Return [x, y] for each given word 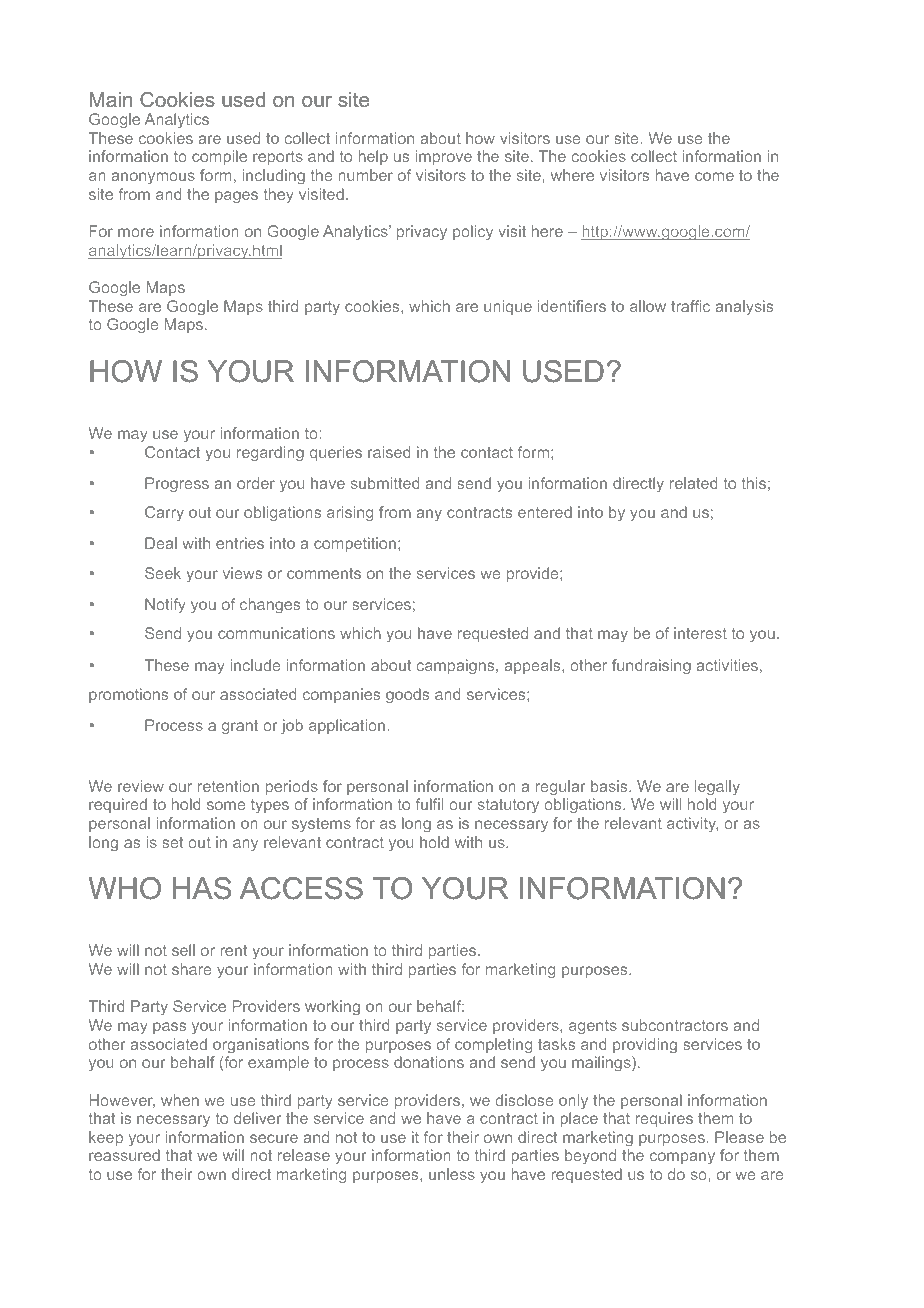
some [226, 805]
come [714, 176]
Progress [177, 485]
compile [219, 157]
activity [692, 824]
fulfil [429, 804]
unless [452, 1174]
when [180, 1100]
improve [443, 157]
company [682, 1158]
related [694, 483]
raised [389, 452]
